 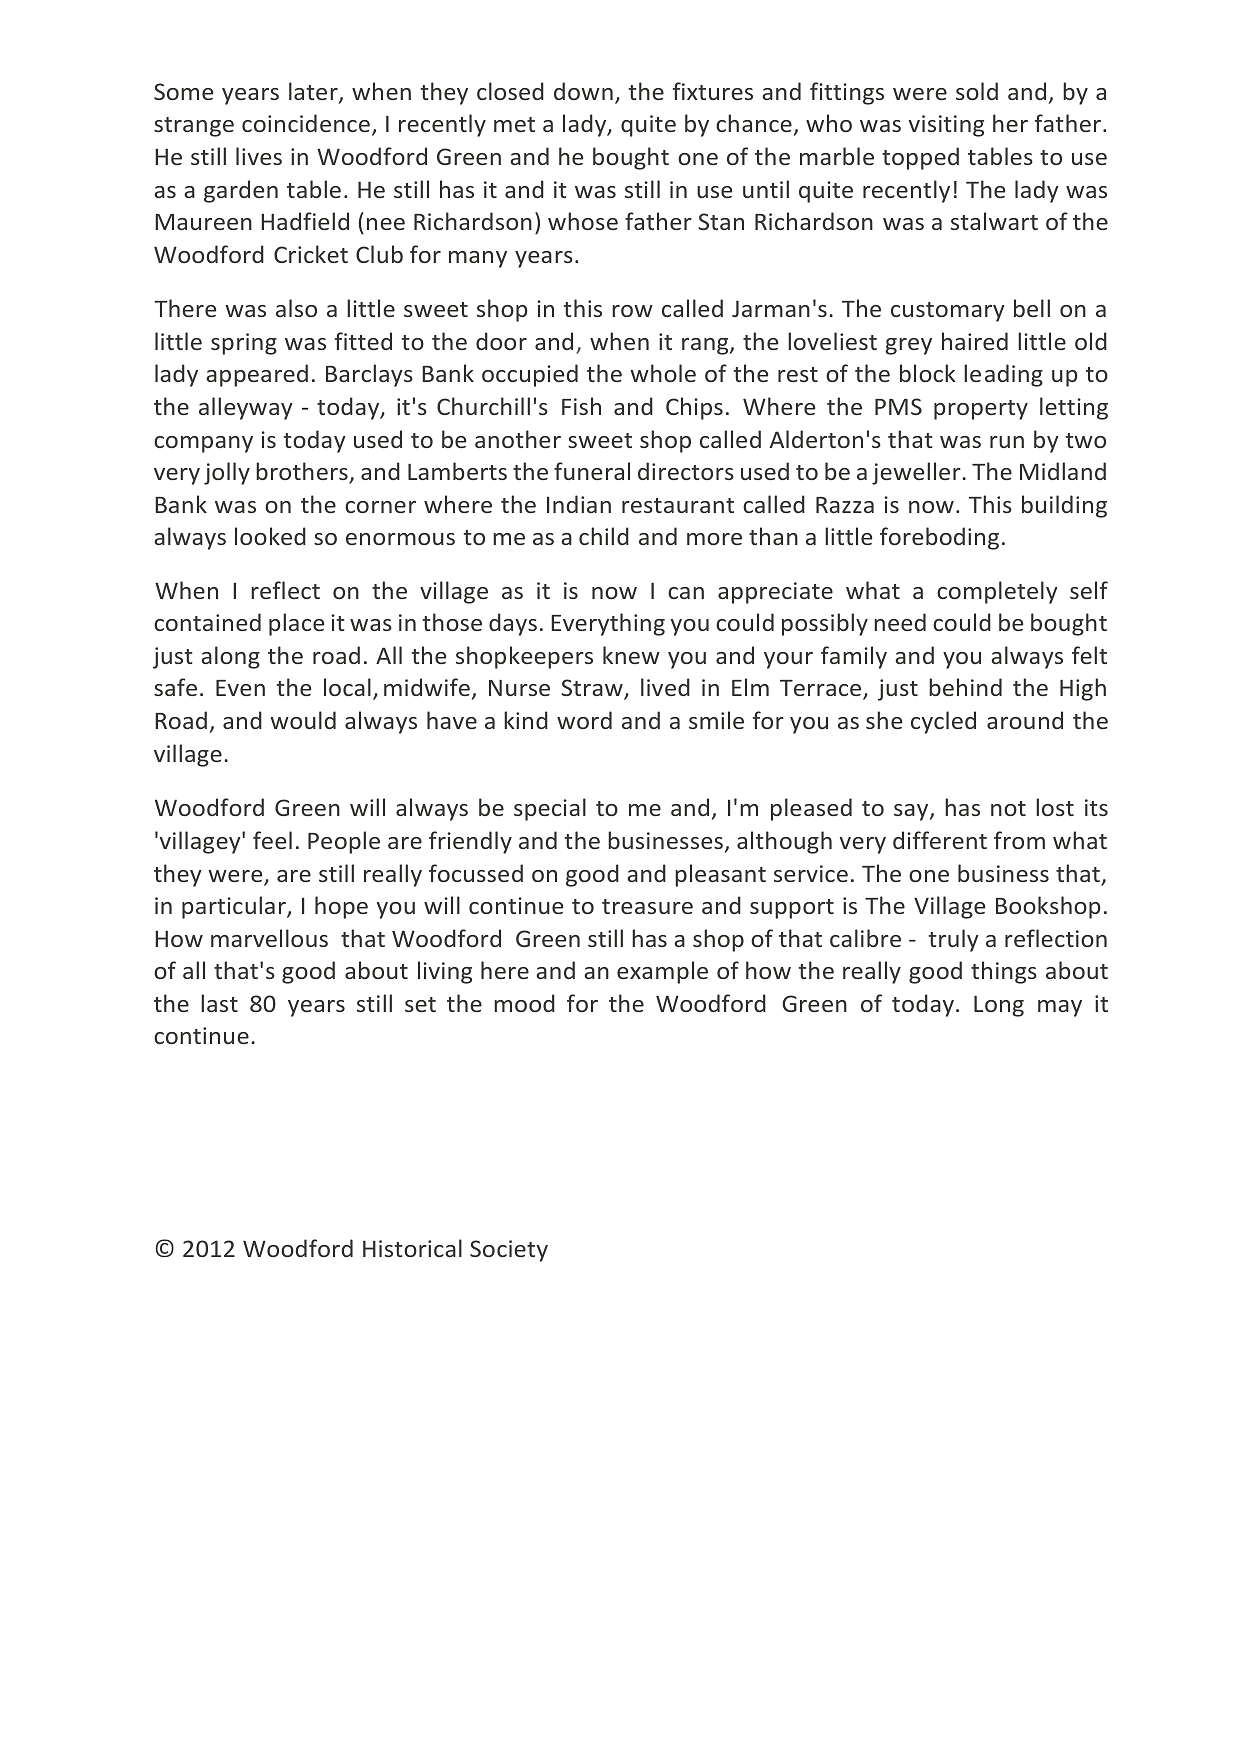 I want to click on coincidence, so click(x=306, y=123).
